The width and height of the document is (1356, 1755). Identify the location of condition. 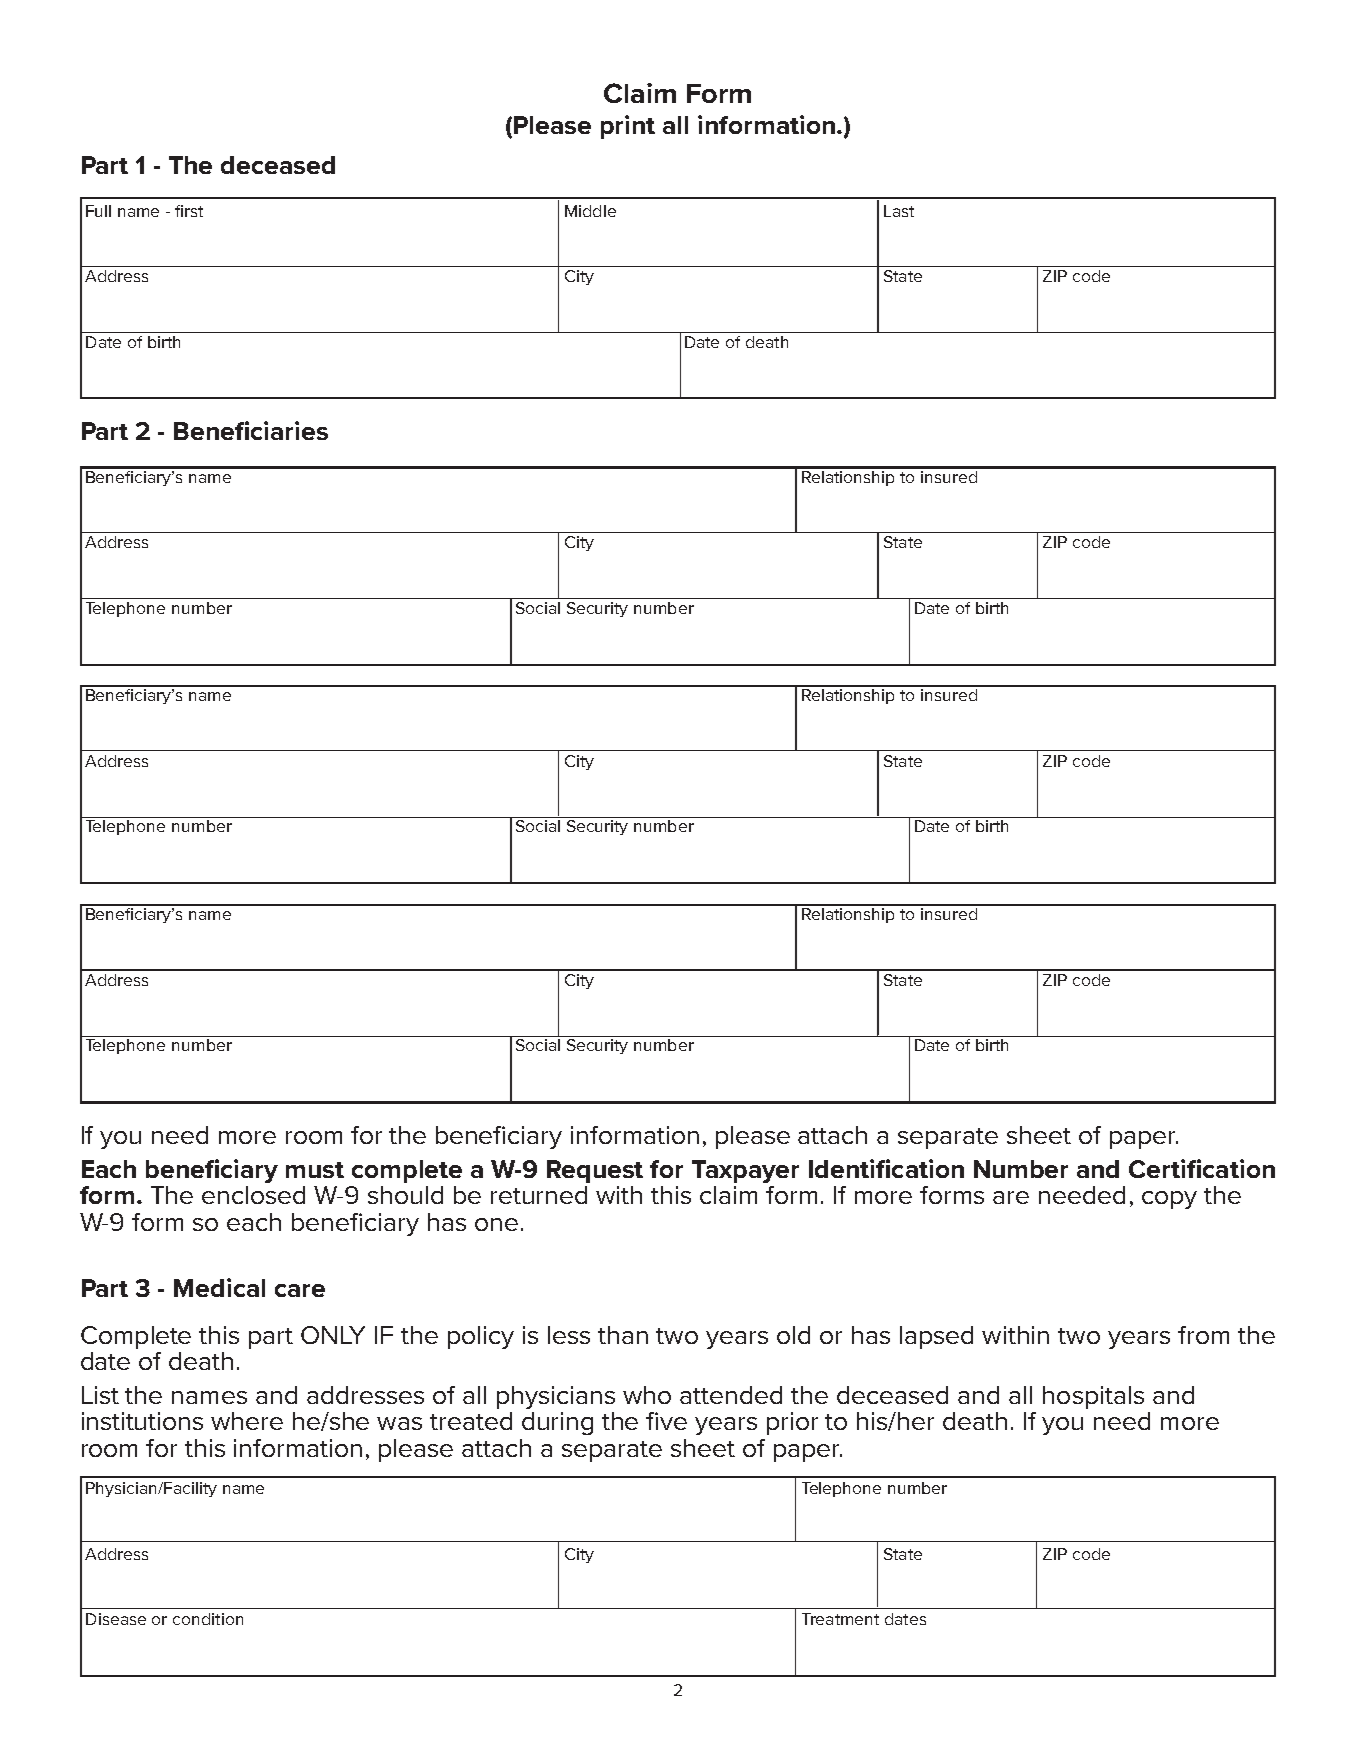
(208, 1619).
